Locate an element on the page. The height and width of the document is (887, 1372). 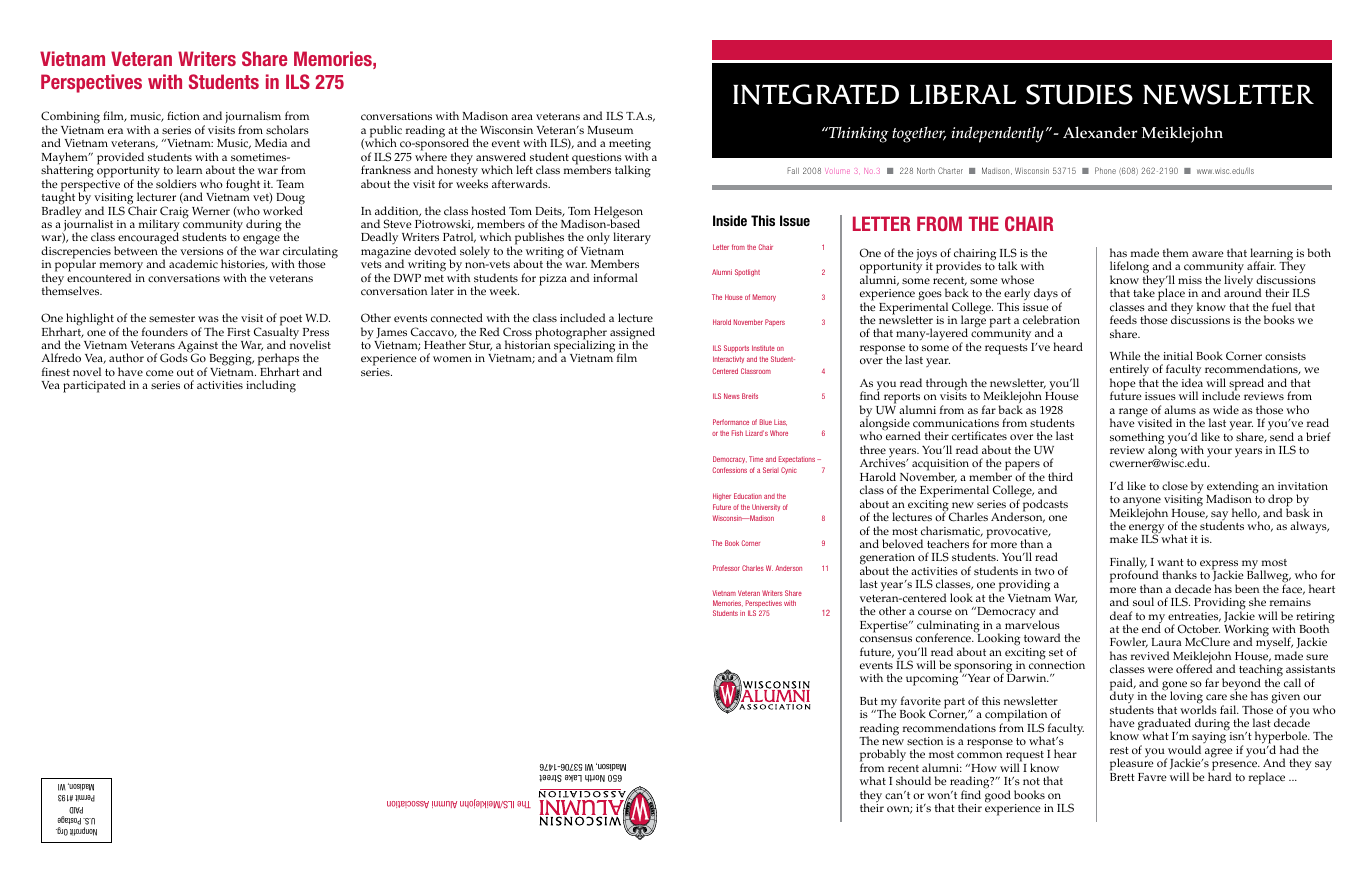
Museum is located at coordinates (610, 130).
